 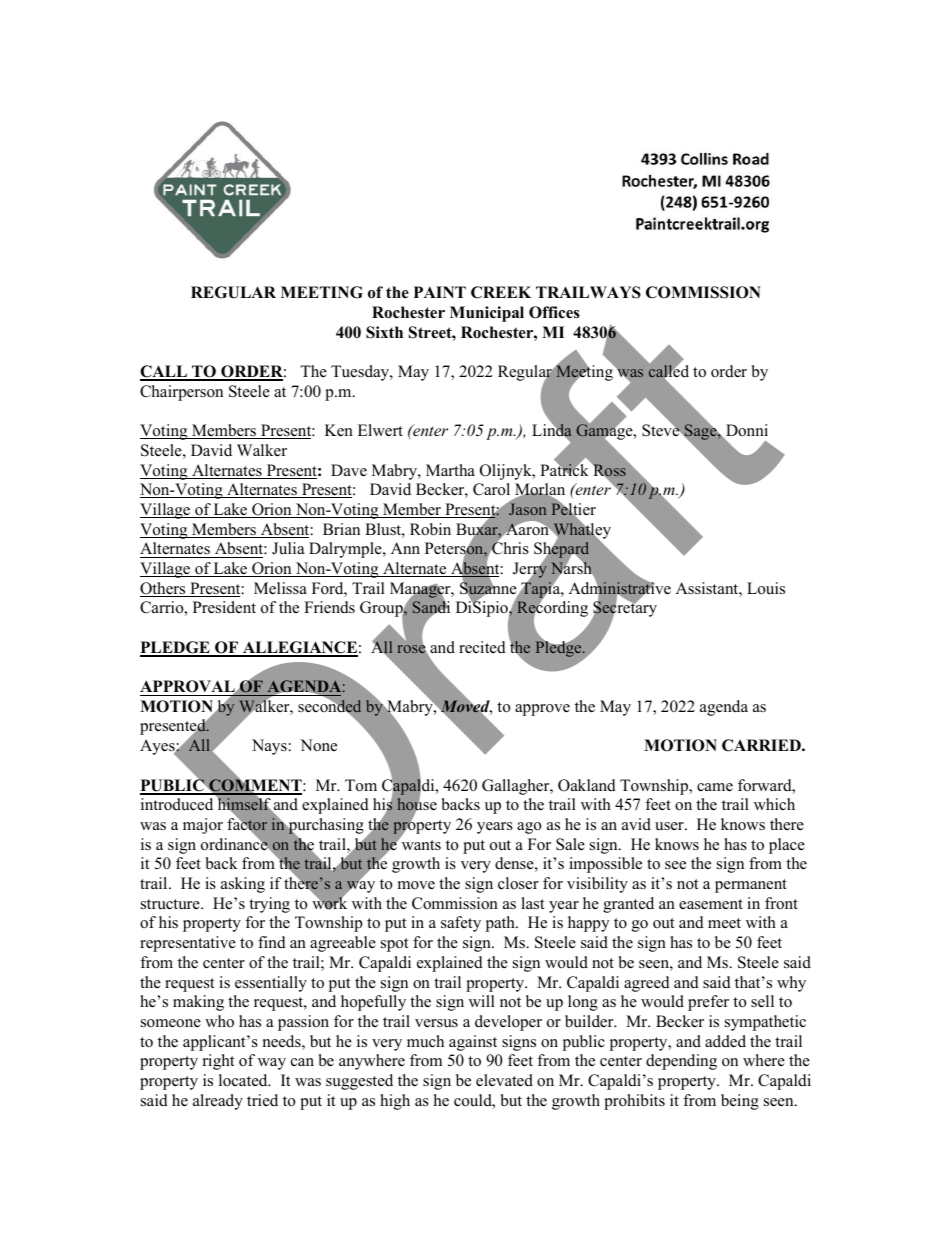 What do you see at coordinates (244, 1080) in the screenshot?
I see `located` at bounding box center [244, 1080].
